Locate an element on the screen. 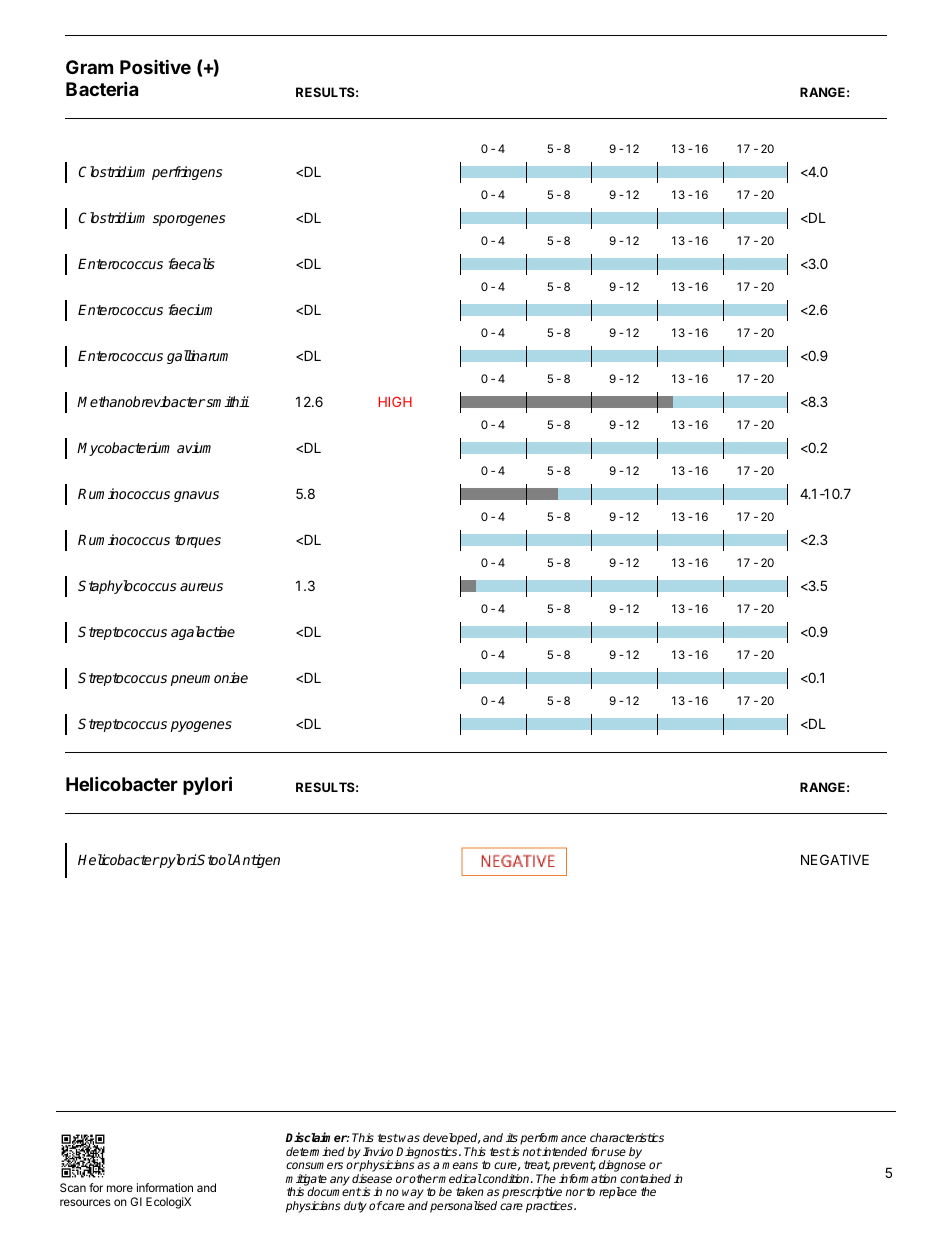  NEGATIVE is located at coordinates (835, 859).
